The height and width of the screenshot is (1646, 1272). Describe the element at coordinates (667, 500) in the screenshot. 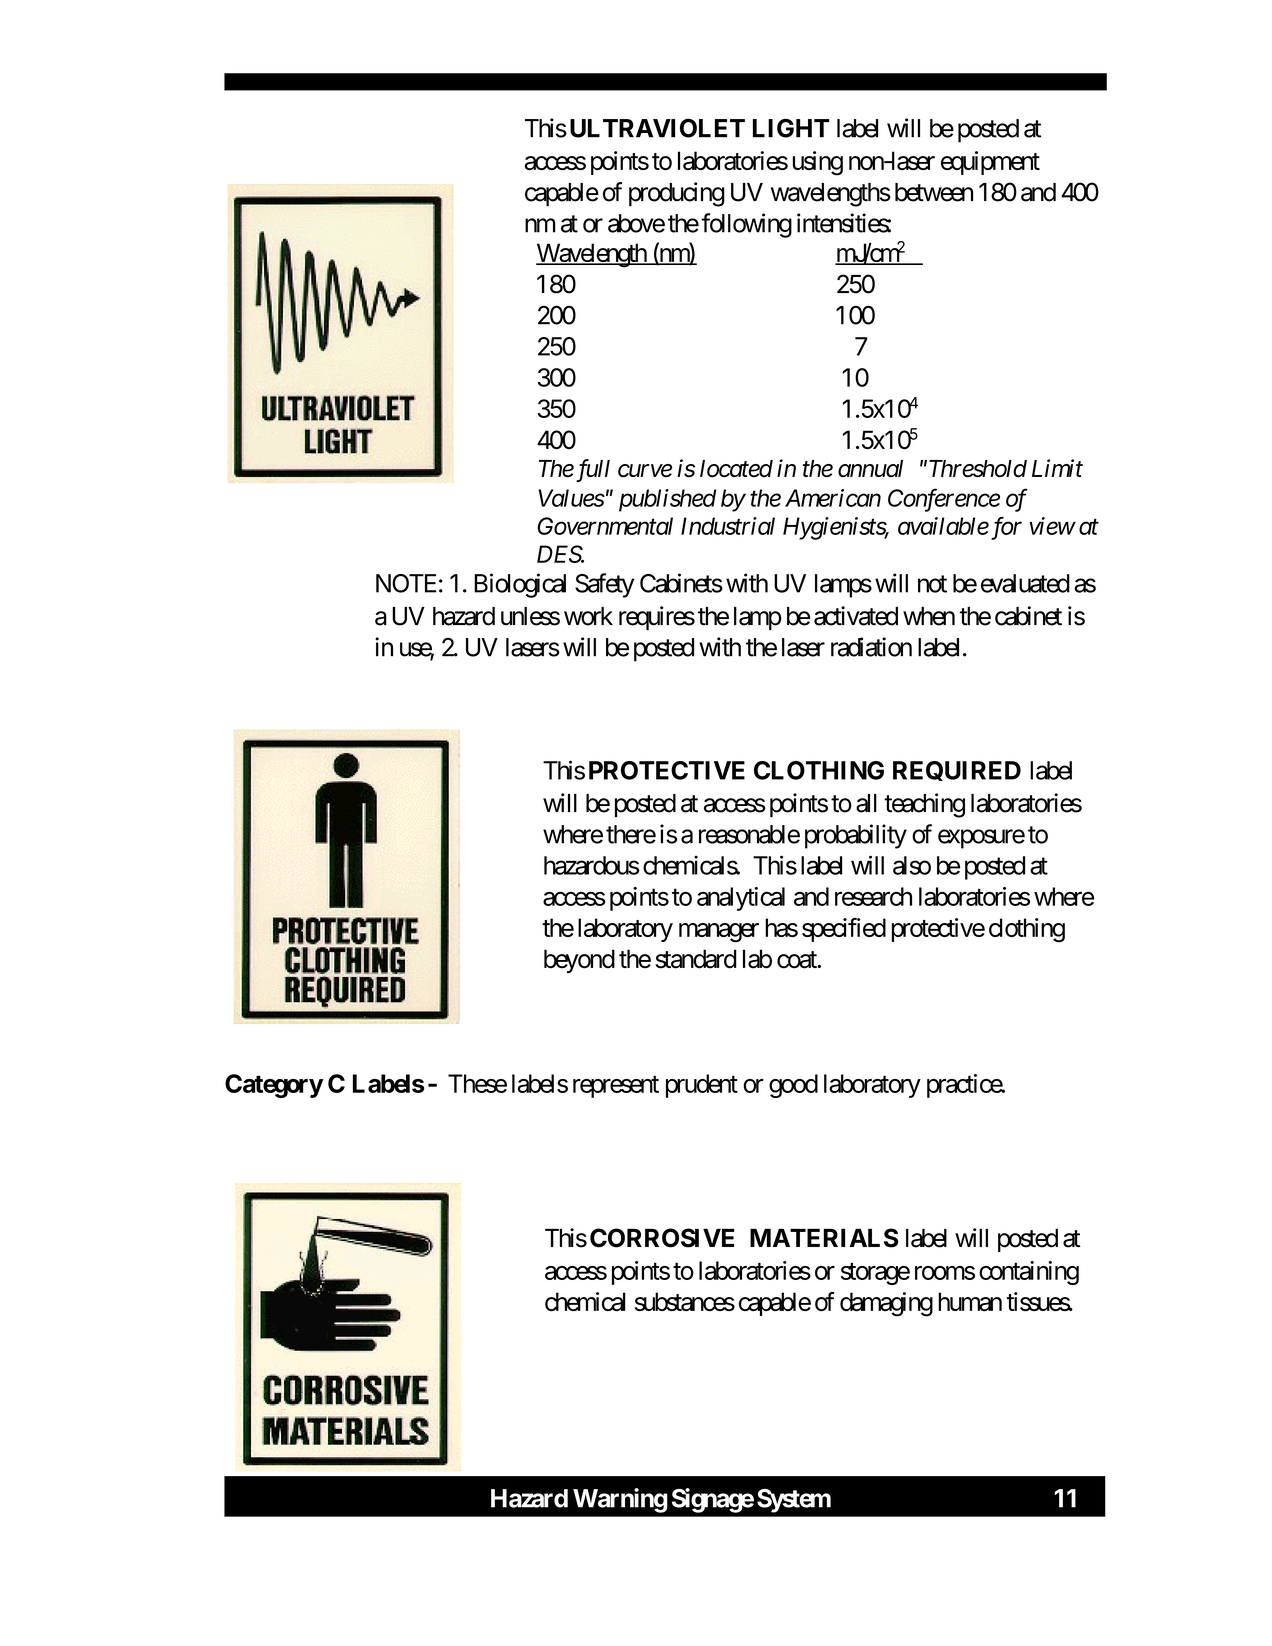

I see `published` at that location.
